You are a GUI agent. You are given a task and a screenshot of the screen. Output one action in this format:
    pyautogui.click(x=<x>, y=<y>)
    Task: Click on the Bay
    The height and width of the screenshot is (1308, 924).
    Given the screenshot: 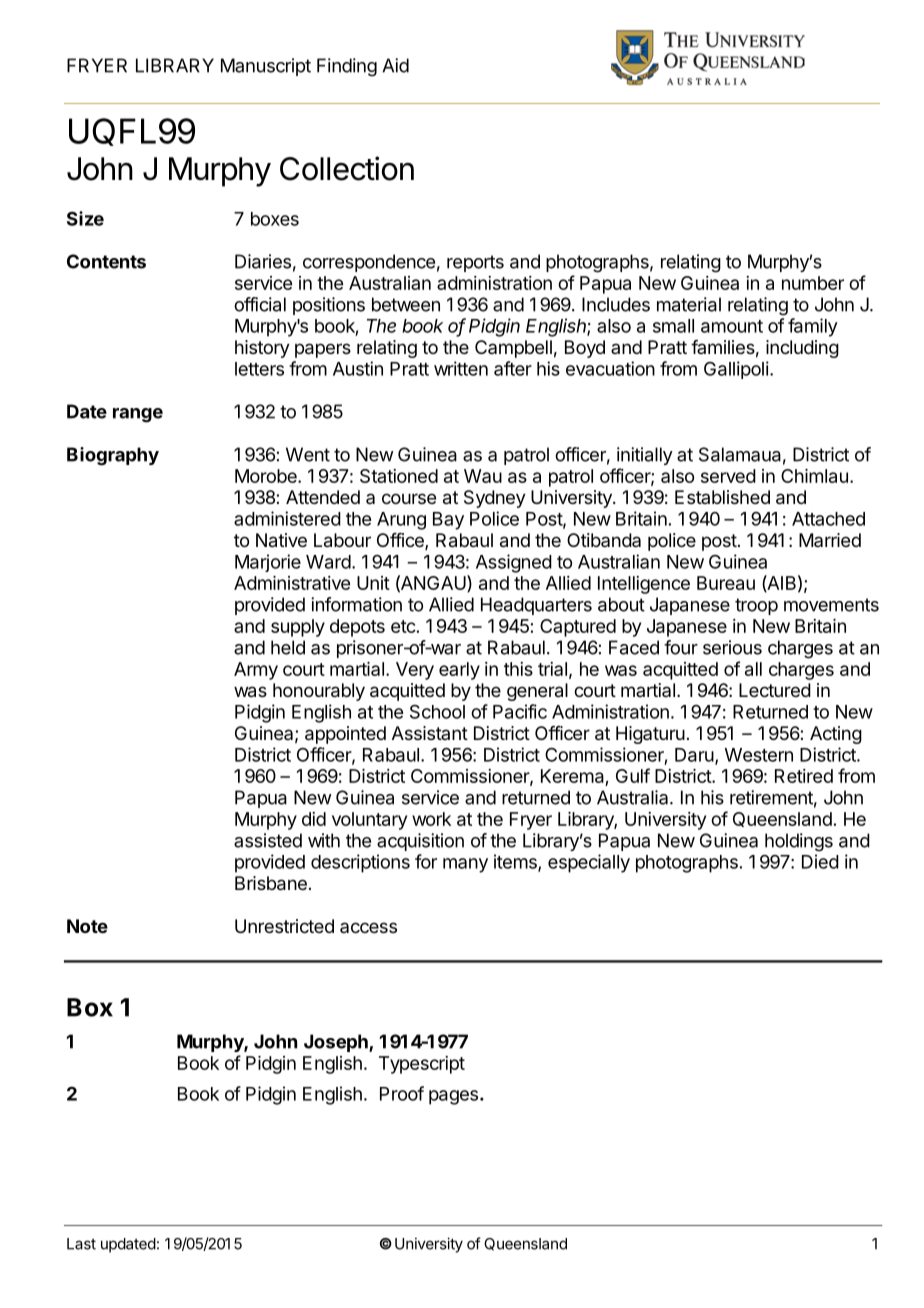 What is the action you would take?
    pyautogui.click(x=448, y=521)
